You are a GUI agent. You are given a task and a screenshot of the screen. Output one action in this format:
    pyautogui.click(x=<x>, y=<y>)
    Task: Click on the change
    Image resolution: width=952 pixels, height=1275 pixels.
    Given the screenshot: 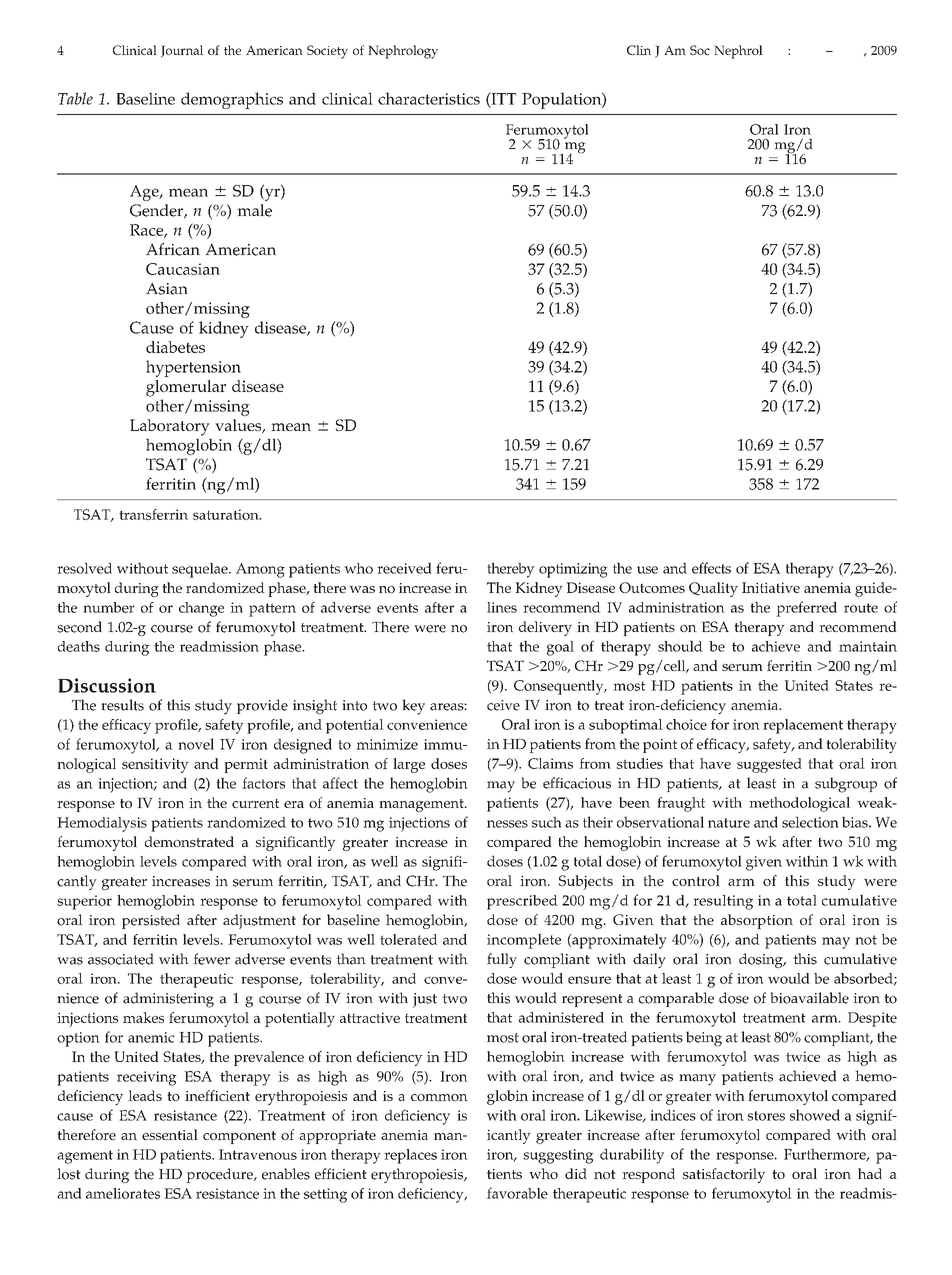 What is the action you would take?
    pyautogui.click(x=201, y=609)
